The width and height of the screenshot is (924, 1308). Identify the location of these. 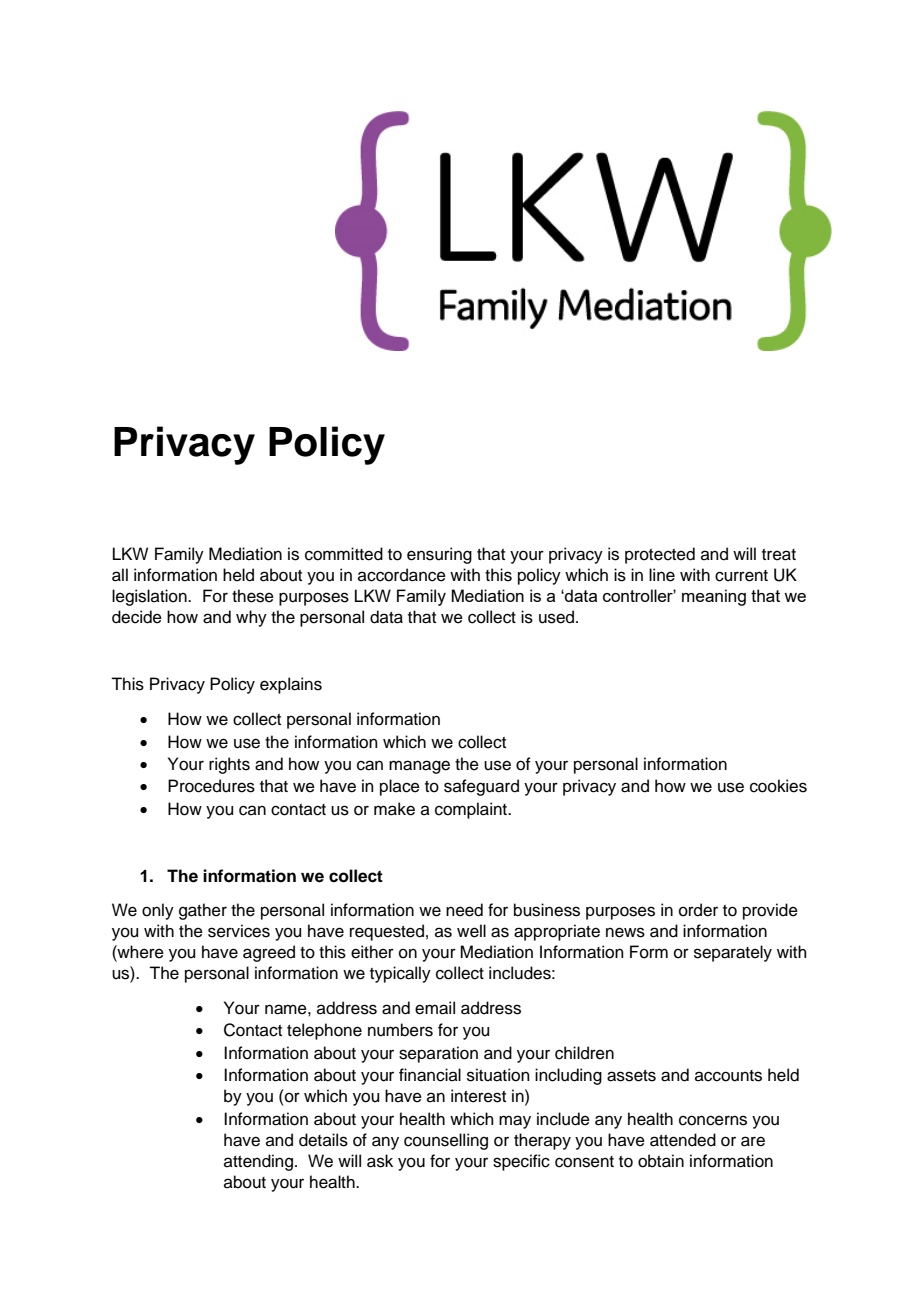
(253, 596).
